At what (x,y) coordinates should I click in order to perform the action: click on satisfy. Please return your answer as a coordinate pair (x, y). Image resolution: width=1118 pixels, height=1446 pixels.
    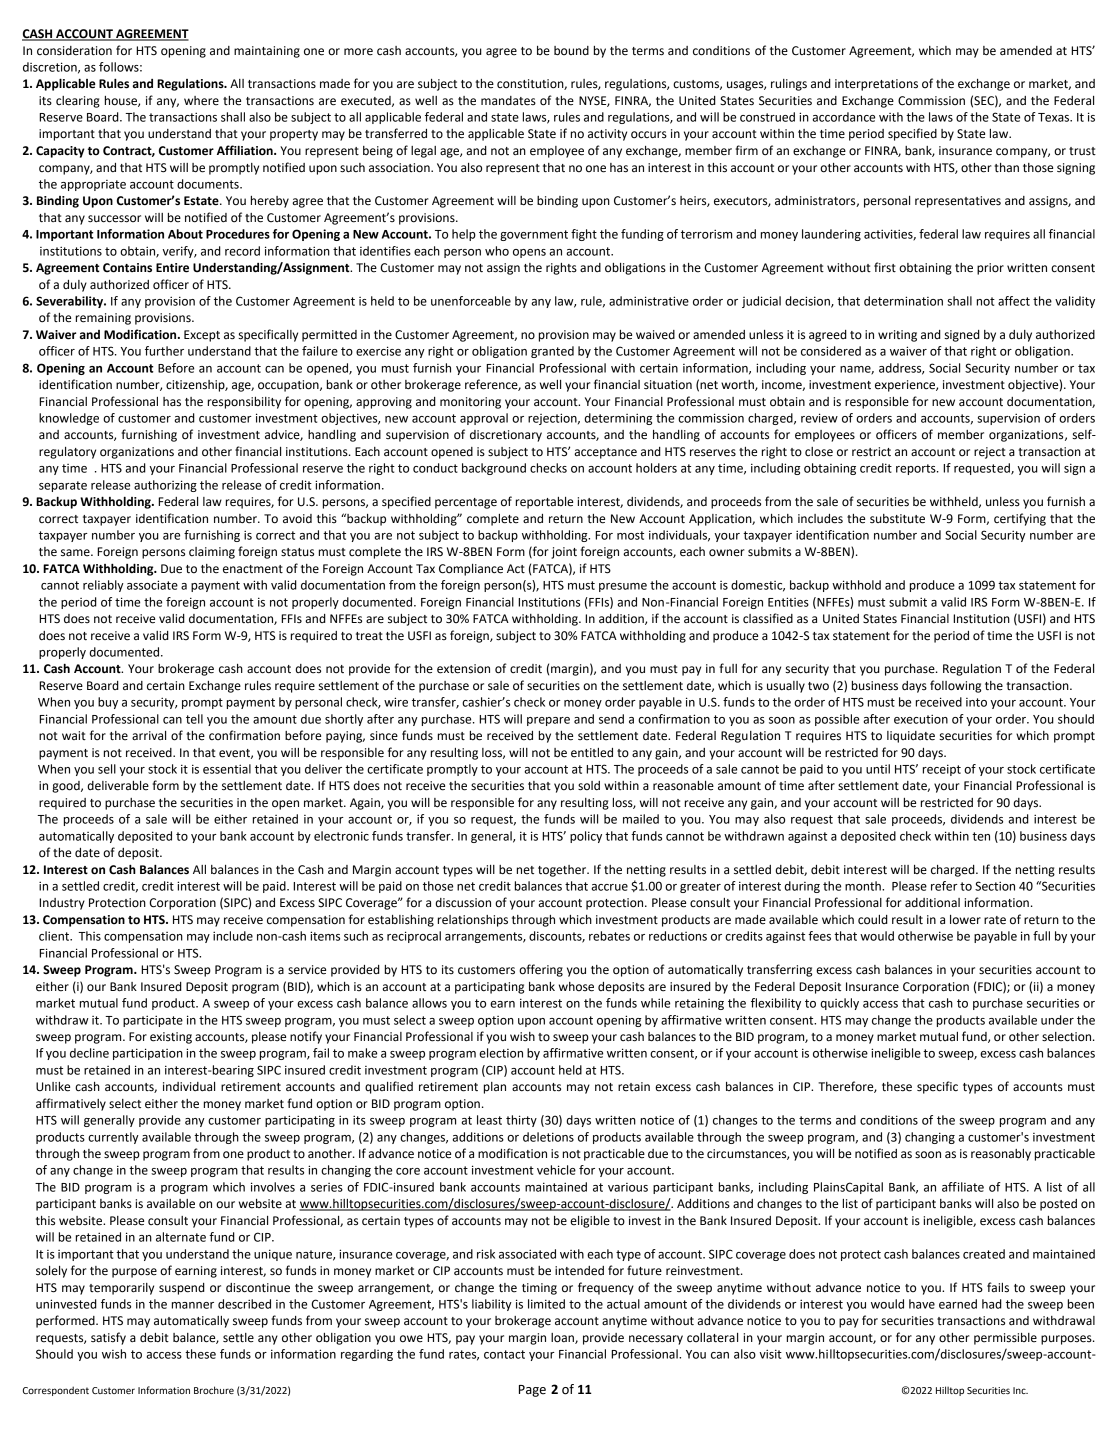
    Looking at the image, I should click on (108, 1338).
